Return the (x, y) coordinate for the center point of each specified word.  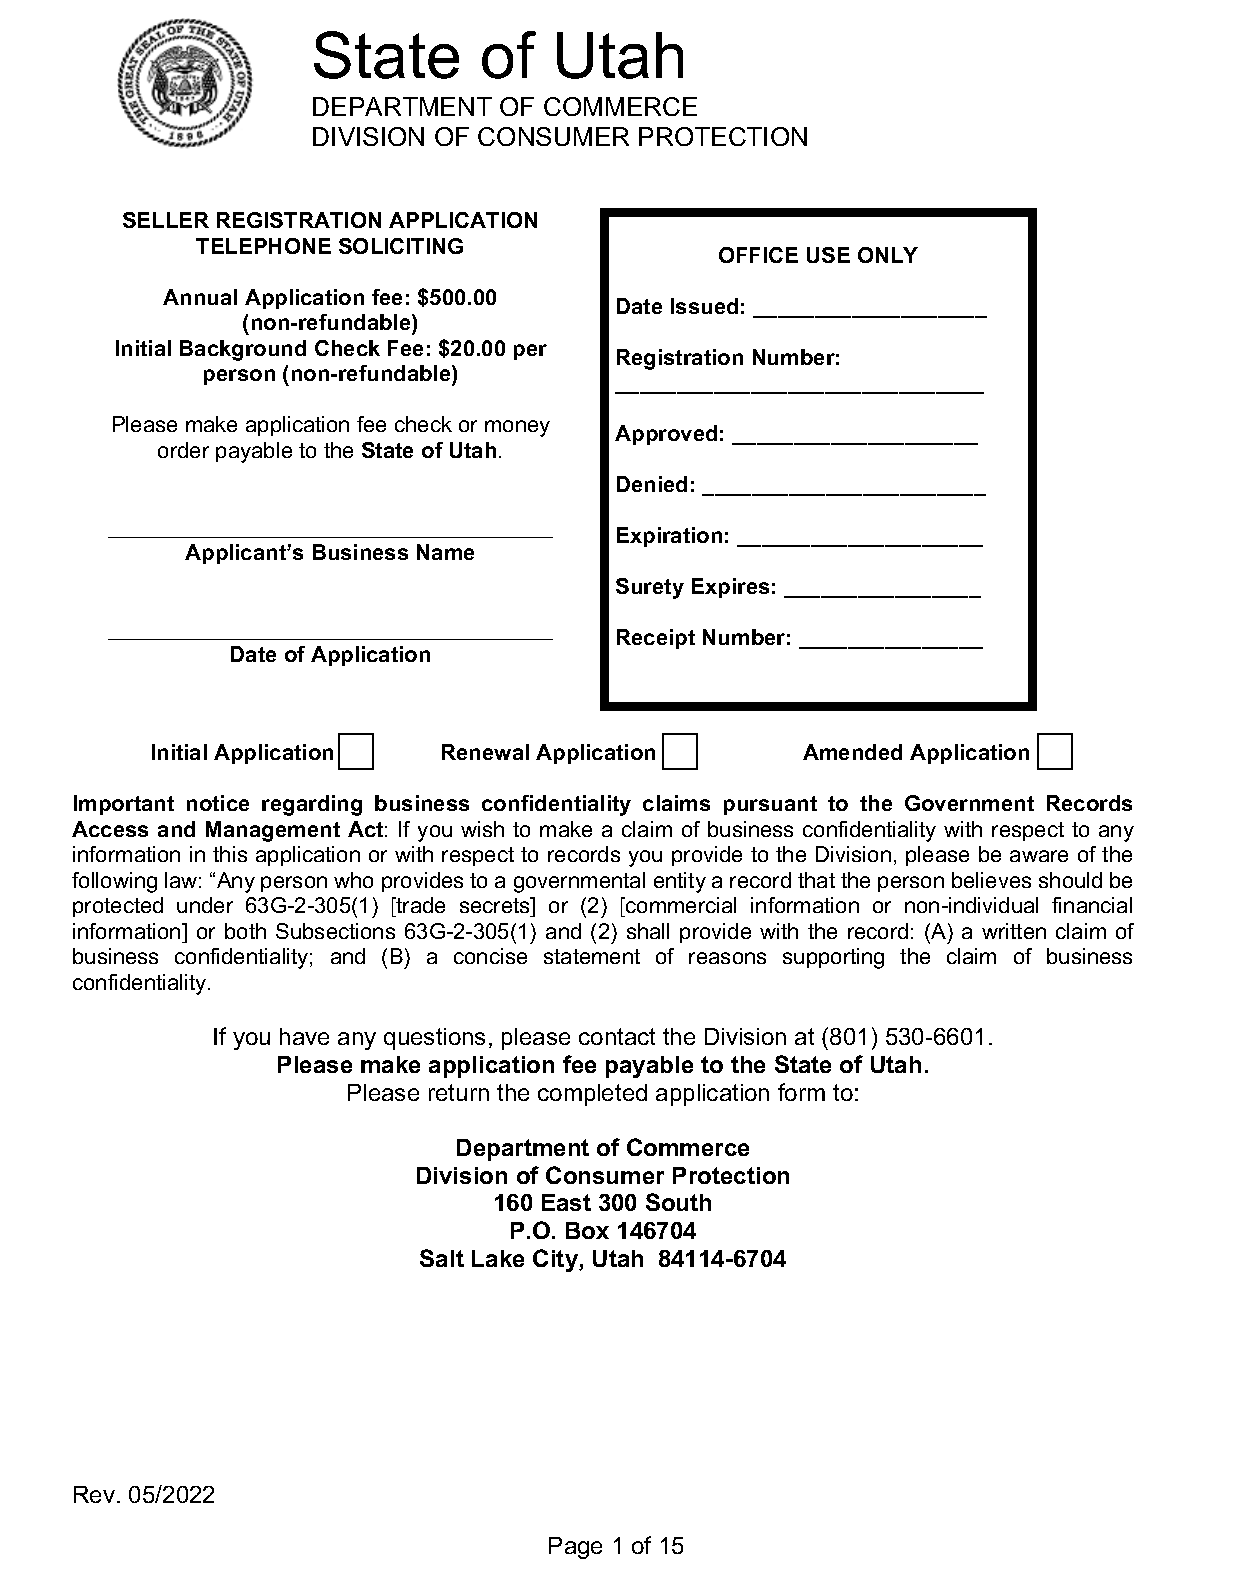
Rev (96, 1494)
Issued (704, 306)
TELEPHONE (263, 246)
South (678, 1202)
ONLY (888, 255)
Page (575, 1548)
